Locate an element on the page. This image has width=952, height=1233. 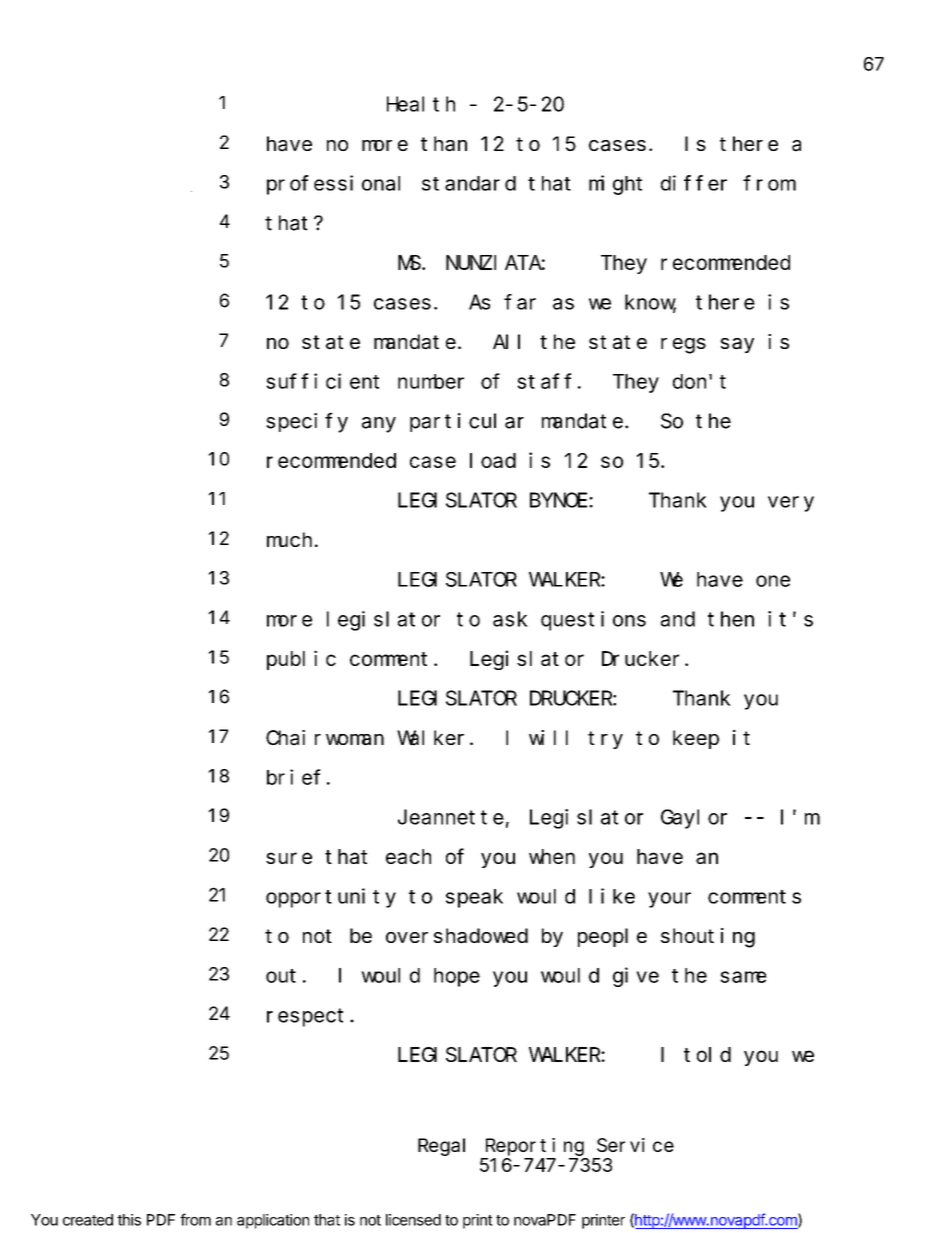
standard is located at coordinates (469, 183).
